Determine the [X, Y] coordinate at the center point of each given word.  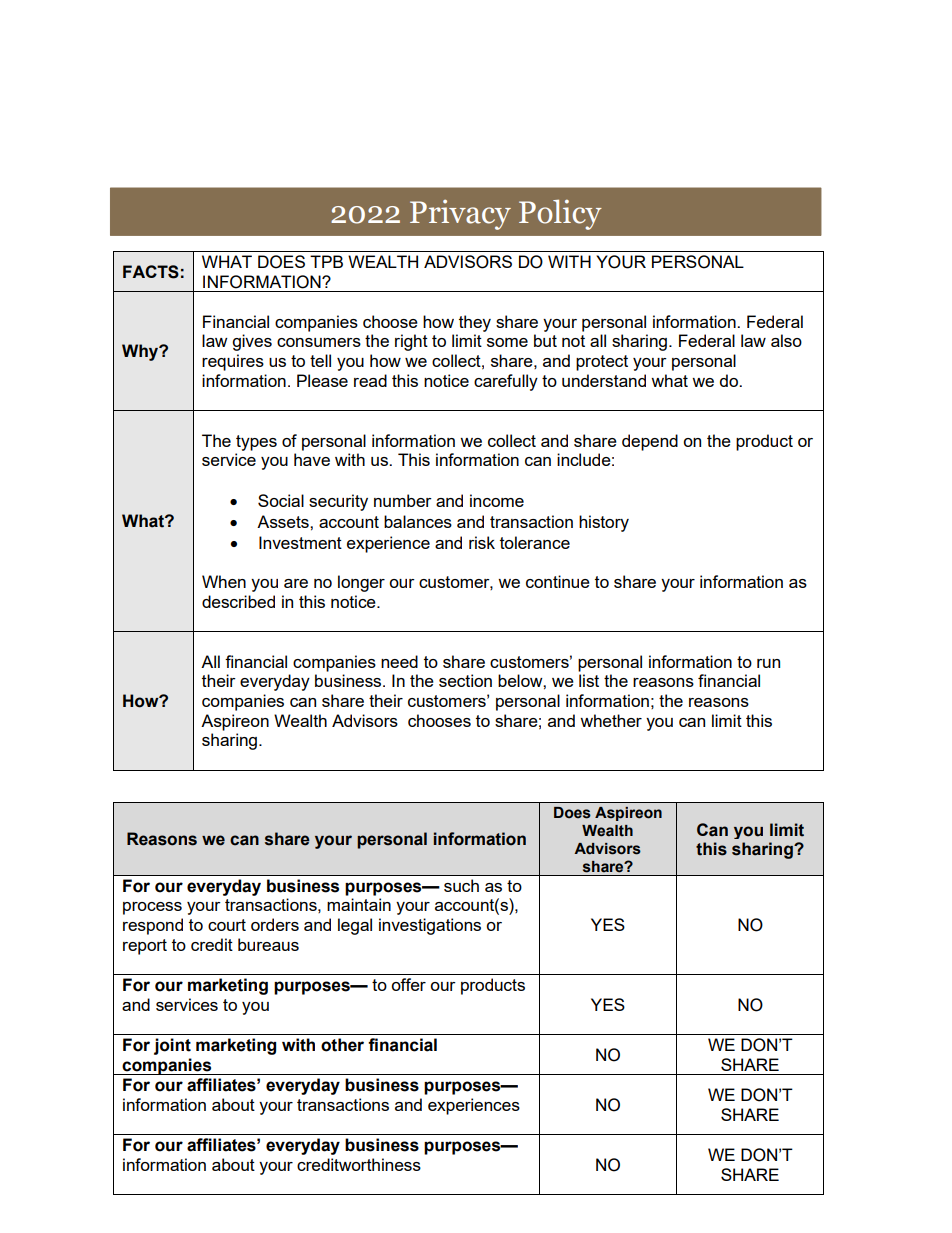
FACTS [151, 272]
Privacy [460, 214]
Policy [560, 214]
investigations [430, 926]
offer [408, 984]
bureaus [268, 944]
